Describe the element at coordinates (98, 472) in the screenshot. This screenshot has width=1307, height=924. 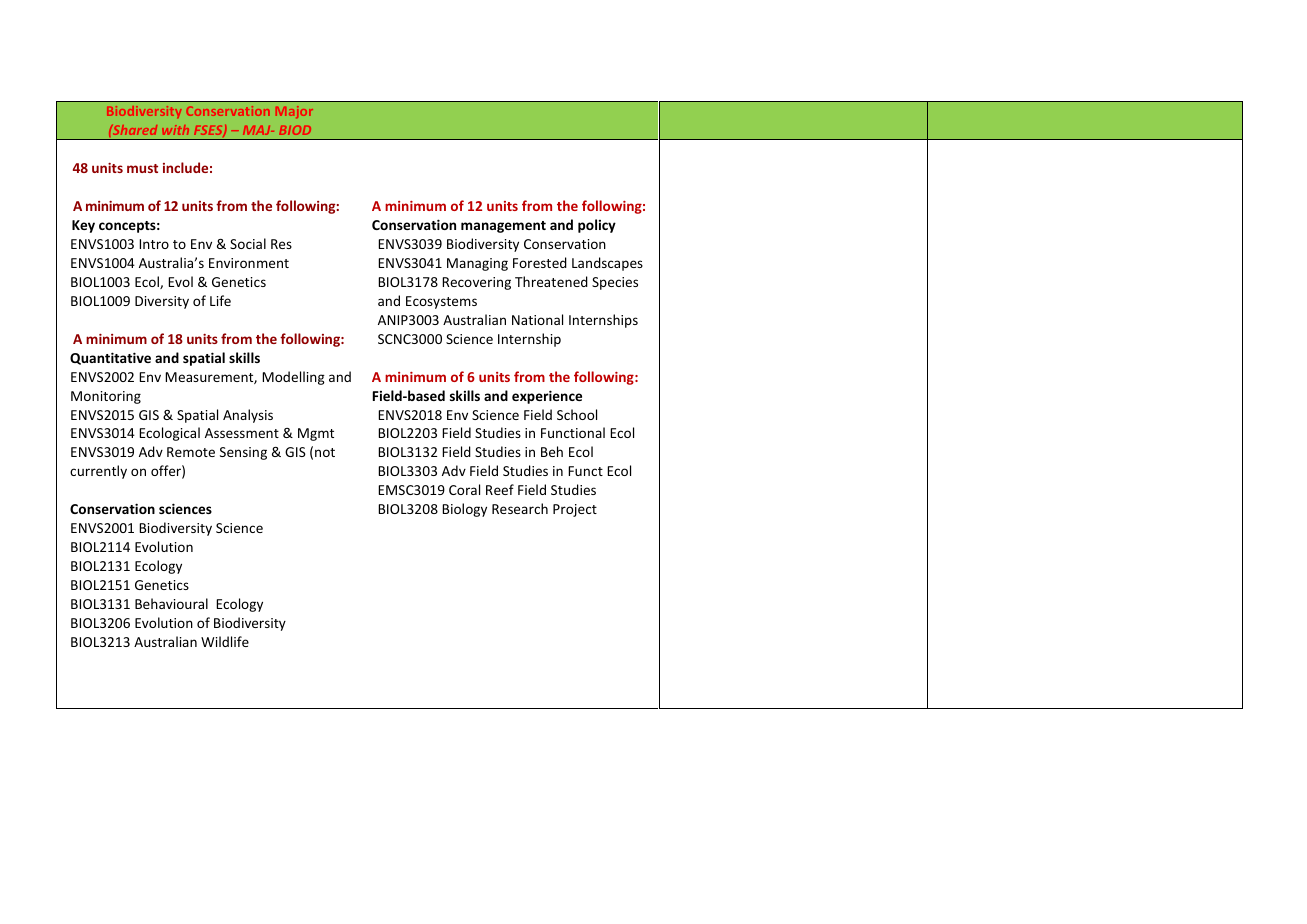
I see `currently` at that location.
